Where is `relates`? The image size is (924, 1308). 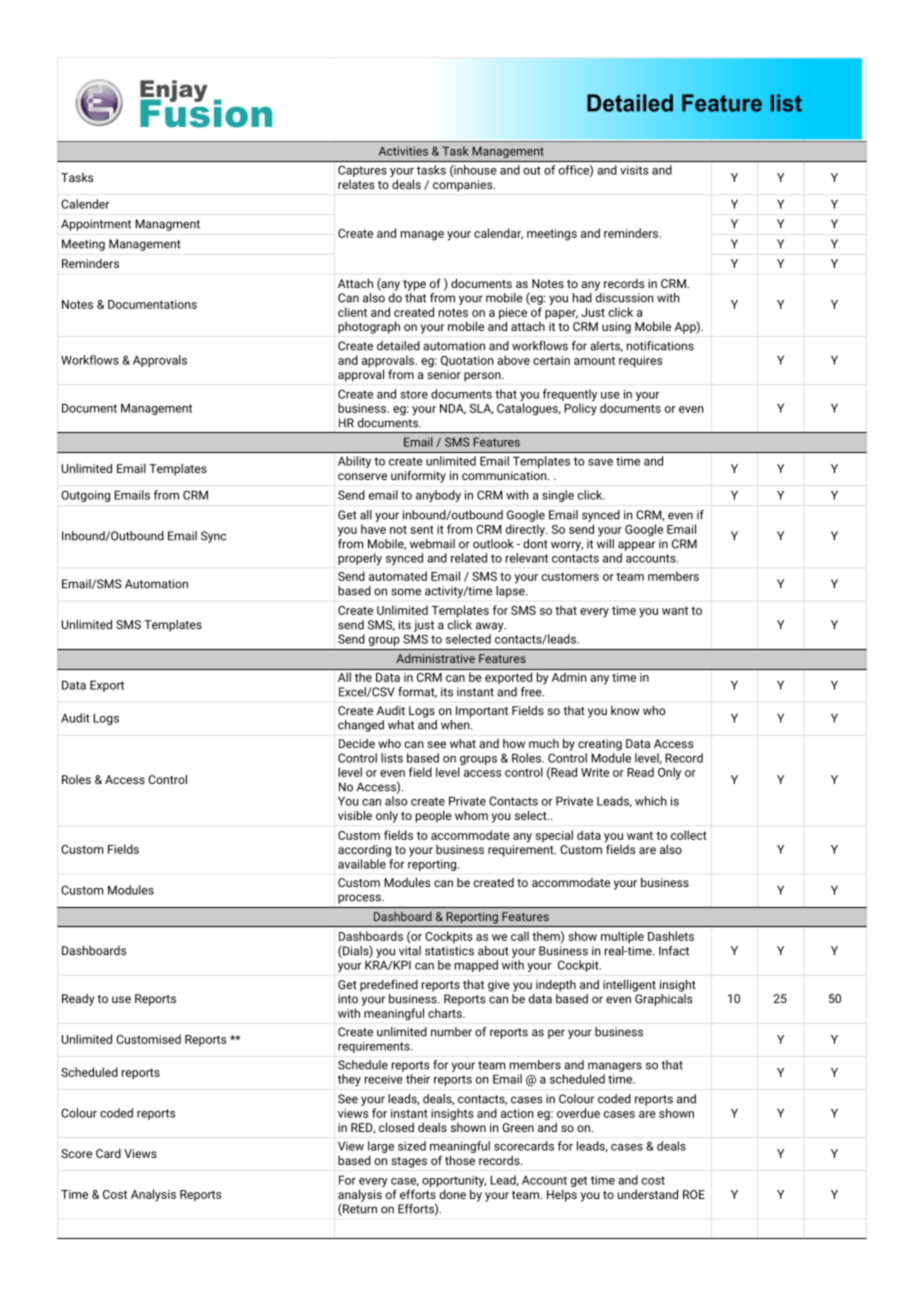 relates is located at coordinates (356, 184).
